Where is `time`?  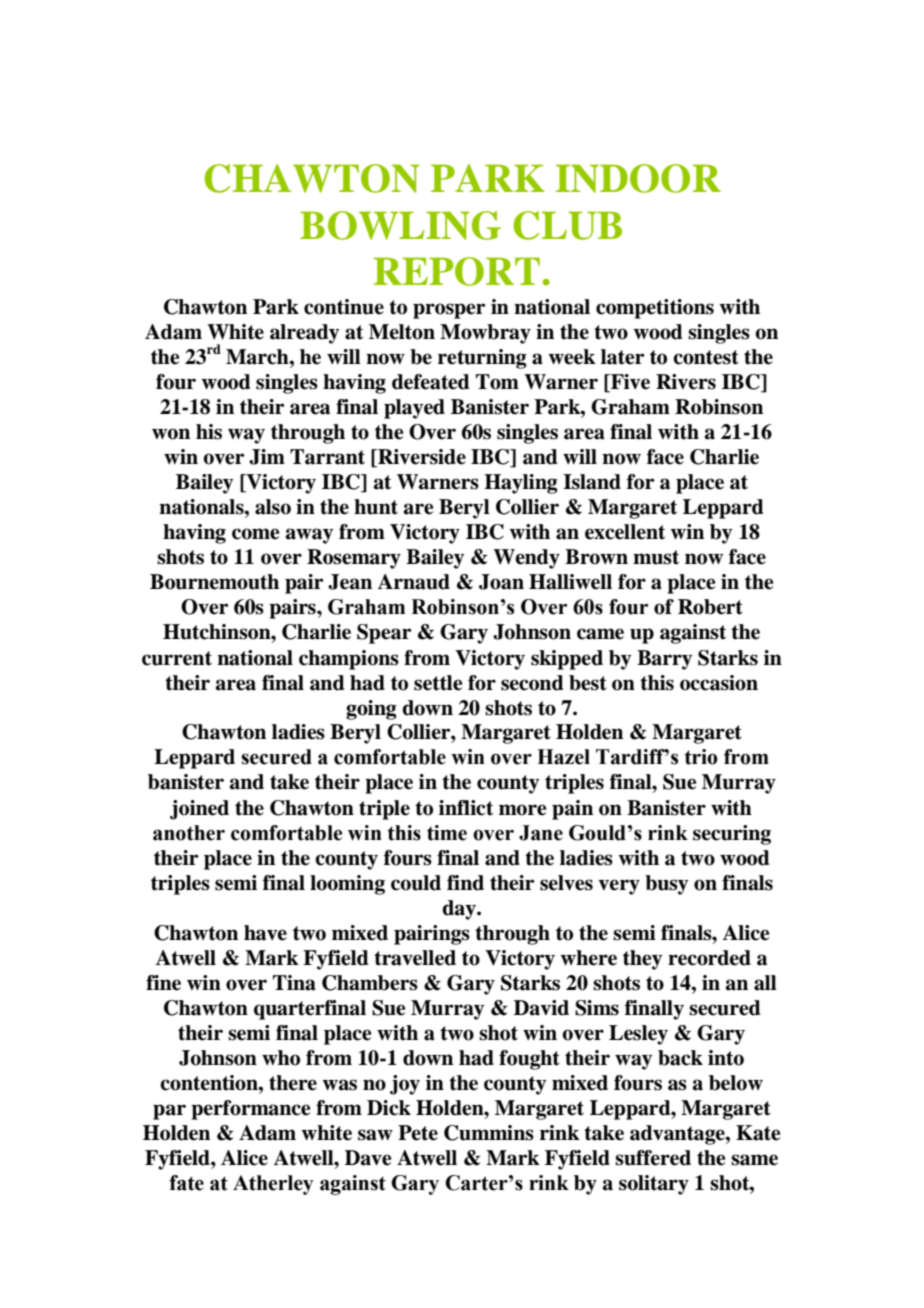 time is located at coordinates (447, 833).
